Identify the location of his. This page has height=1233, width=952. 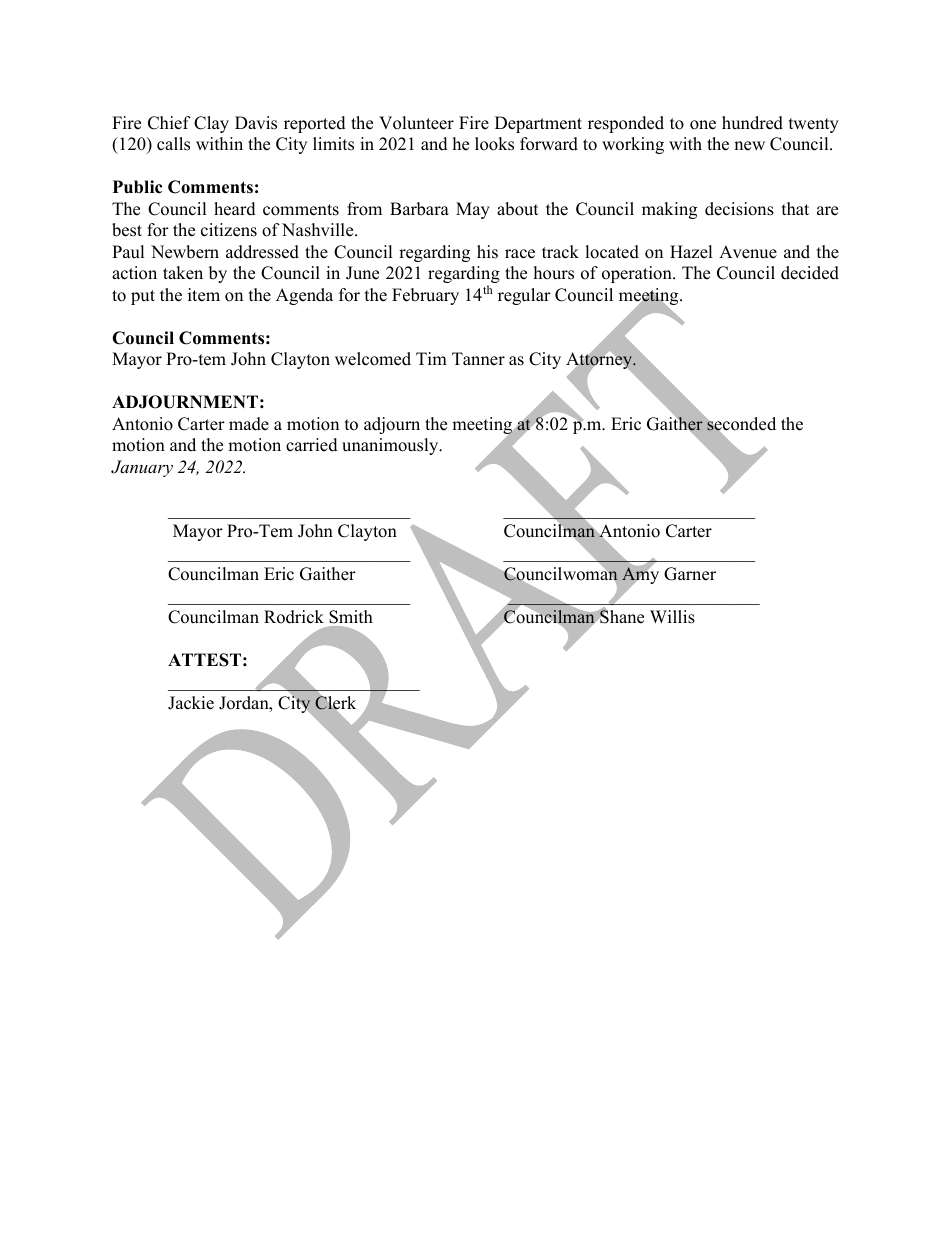
(487, 252).
